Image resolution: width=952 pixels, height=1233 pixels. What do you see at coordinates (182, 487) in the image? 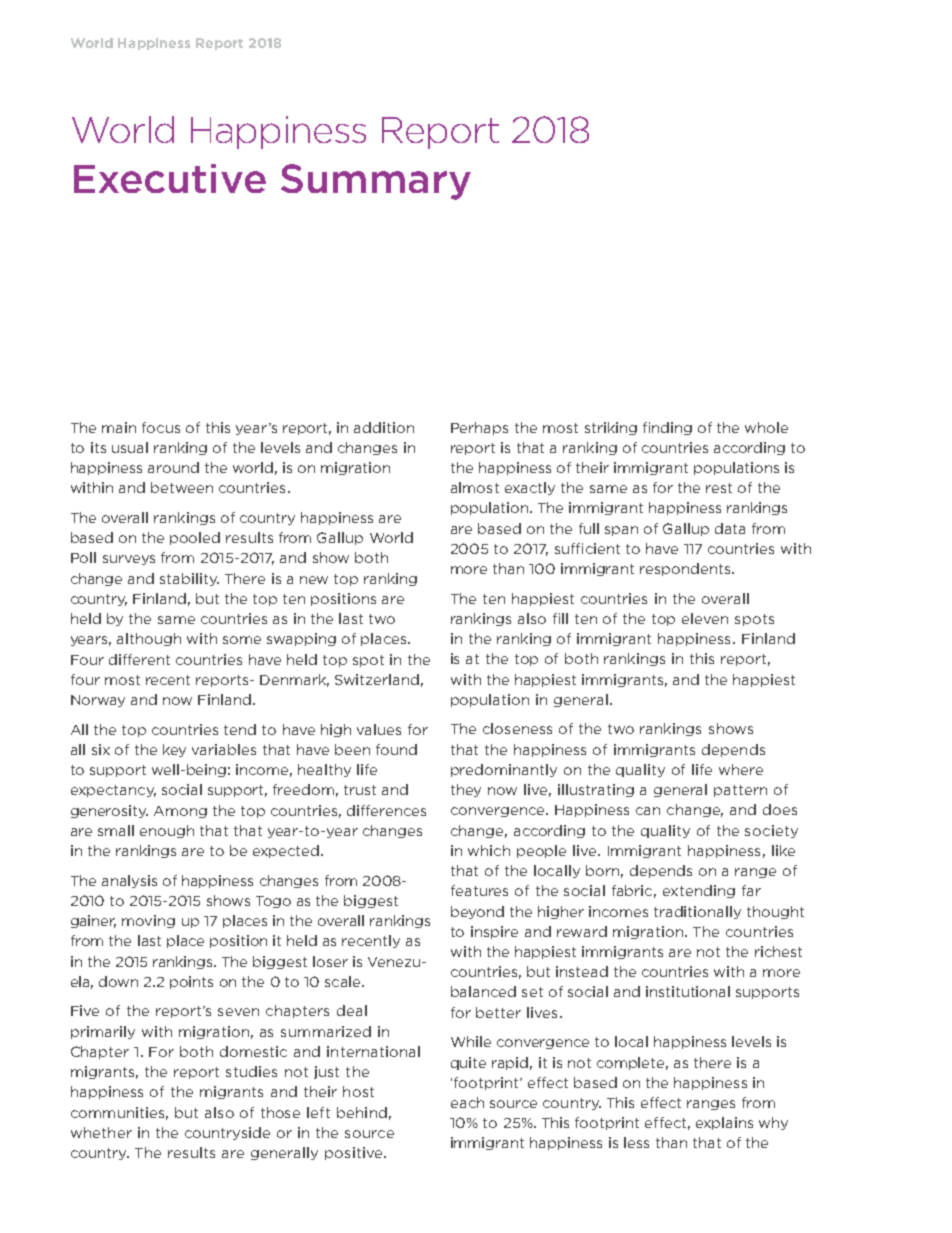
I see `between` at bounding box center [182, 487].
